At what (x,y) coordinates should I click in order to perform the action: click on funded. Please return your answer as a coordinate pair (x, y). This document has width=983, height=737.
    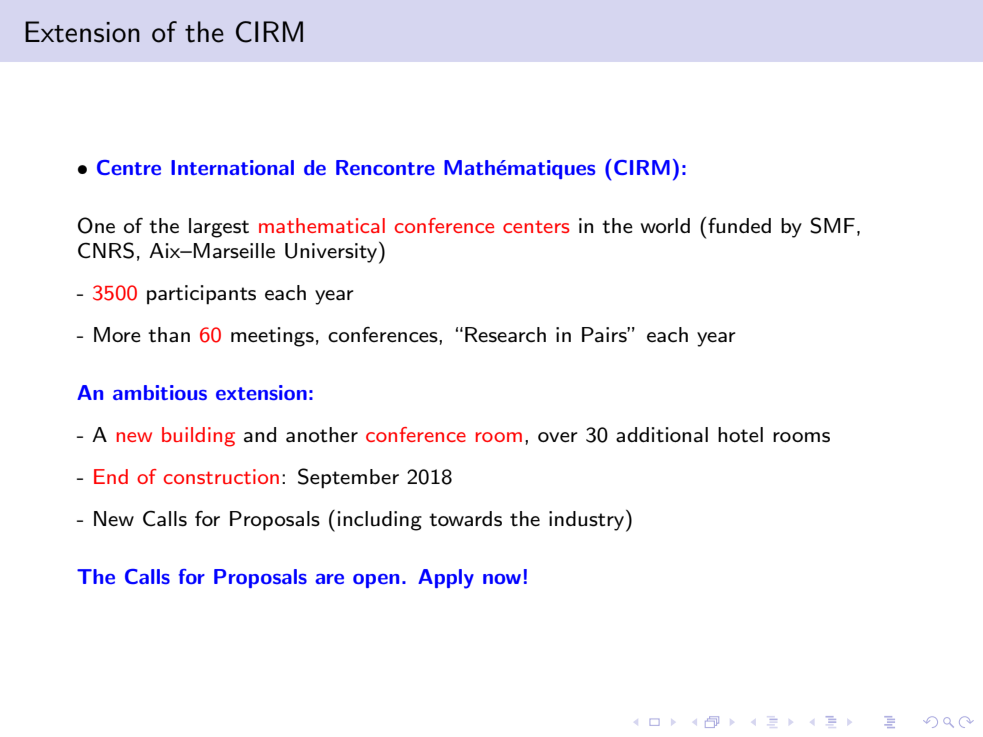
    Looking at the image, I should click on (739, 226).
